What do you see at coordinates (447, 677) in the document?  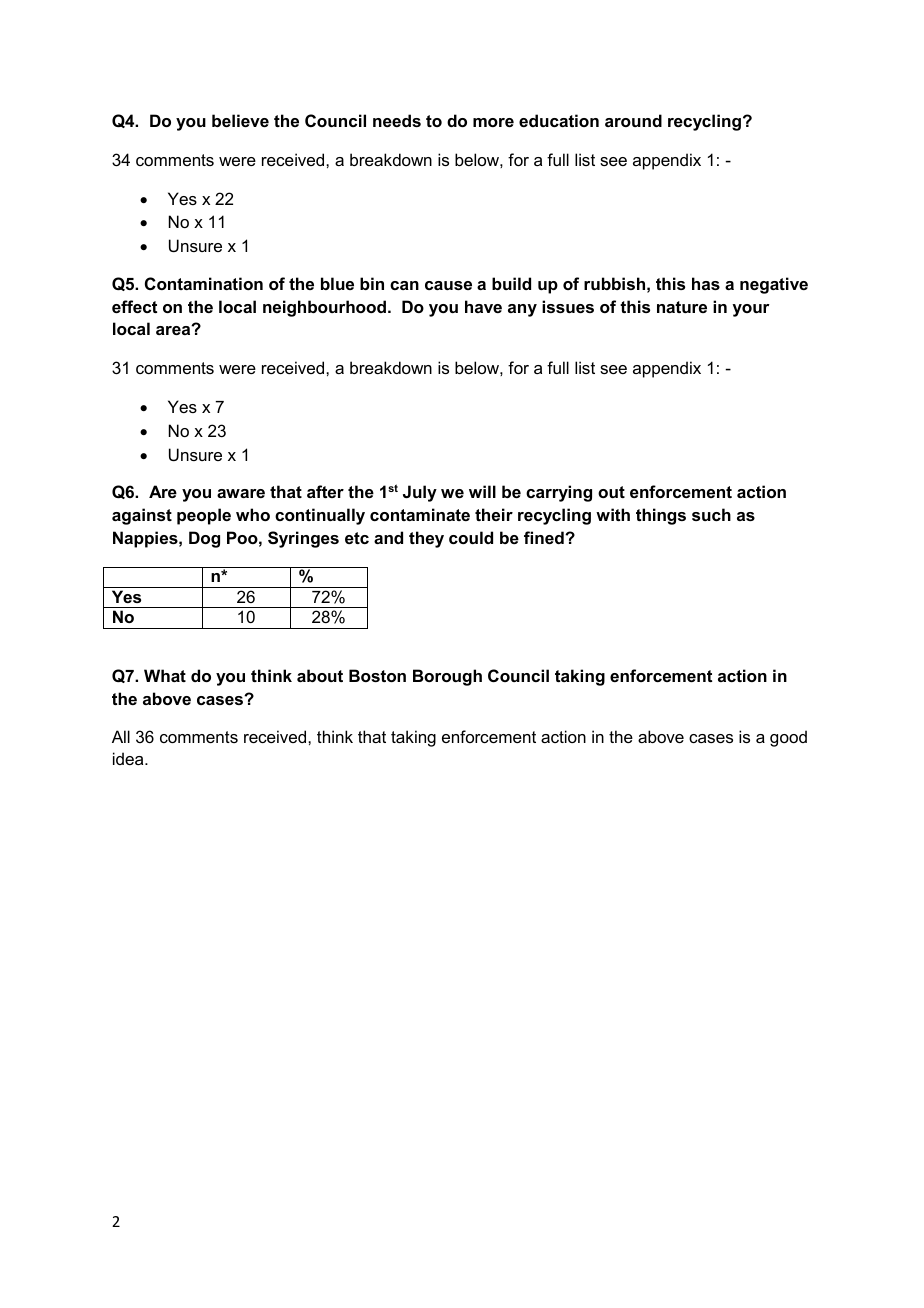 I see `Borough` at bounding box center [447, 677].
